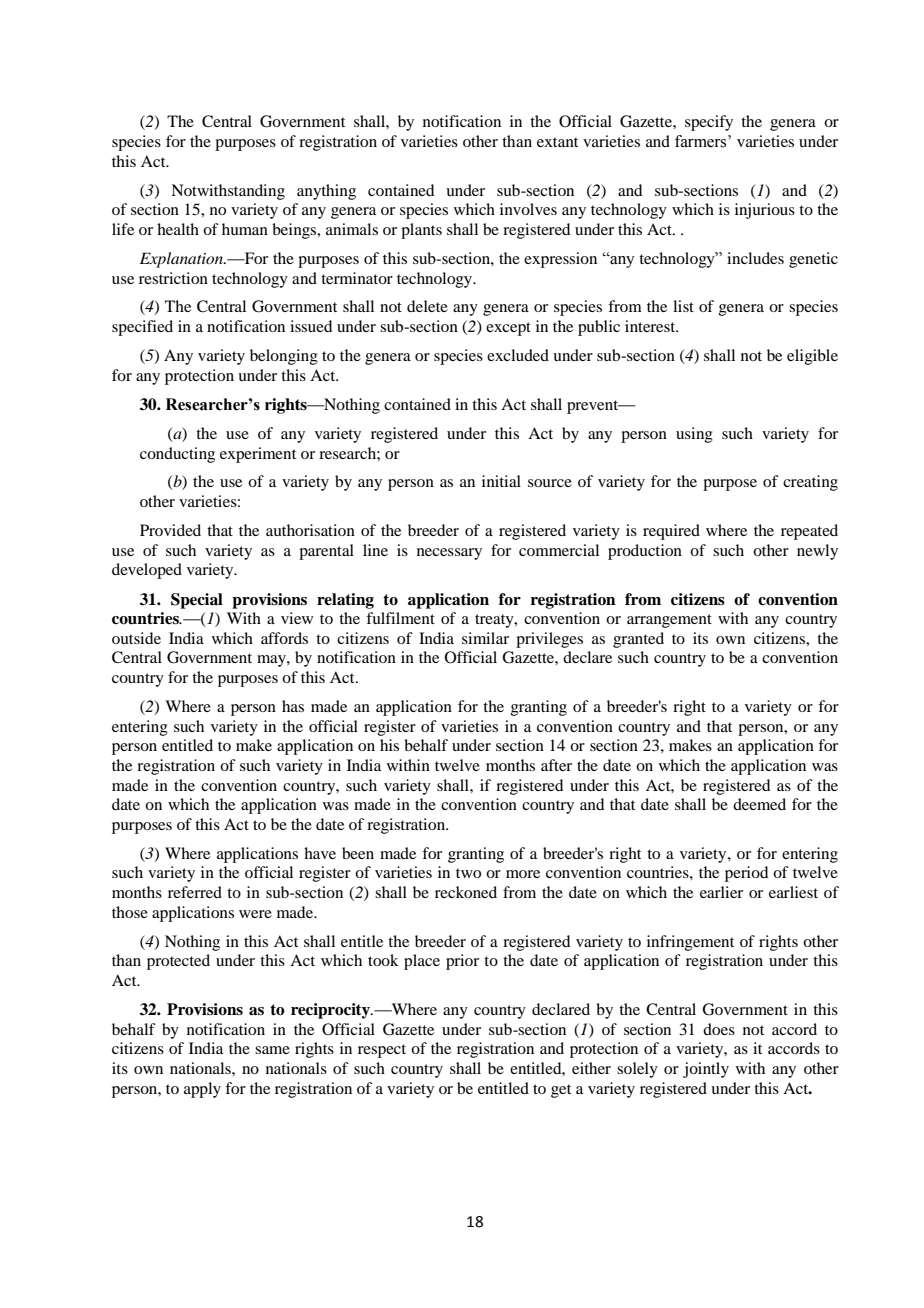  I want to click on conducting, so click(177, 455).
